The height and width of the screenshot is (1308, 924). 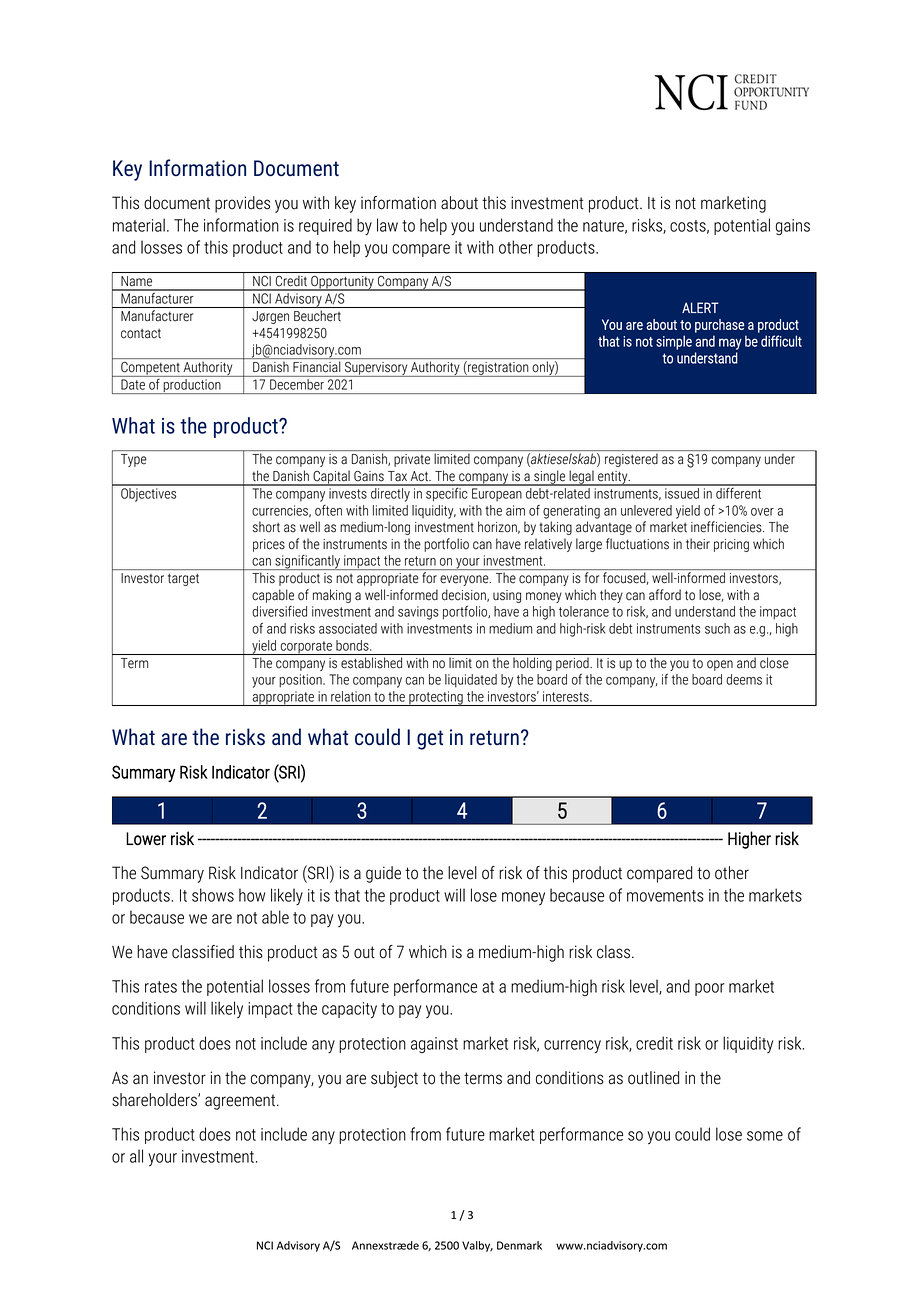 I want to click on deems, so click(x=744, y=679).
